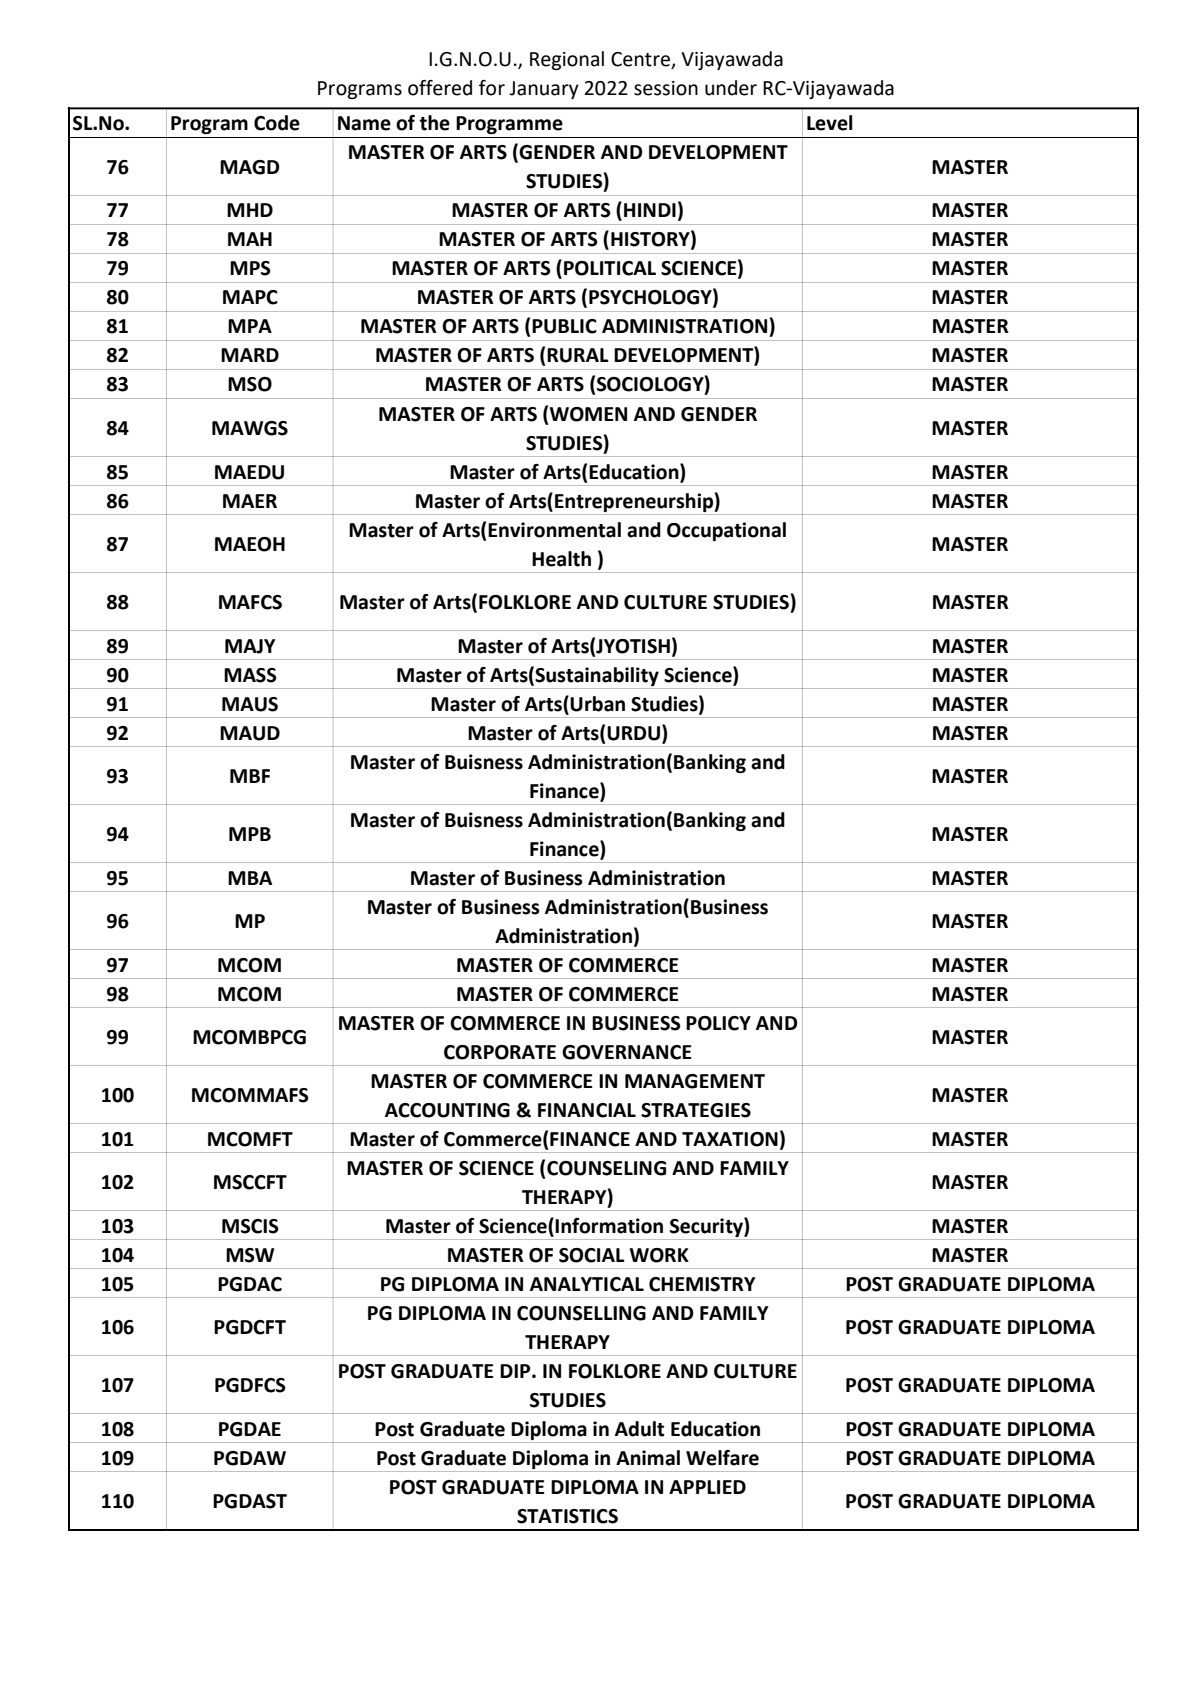 This screenshot has width=1189, height=1682. Describe the element at coordinates (277, 123) in the screenshot. I see `Code` at that location.
